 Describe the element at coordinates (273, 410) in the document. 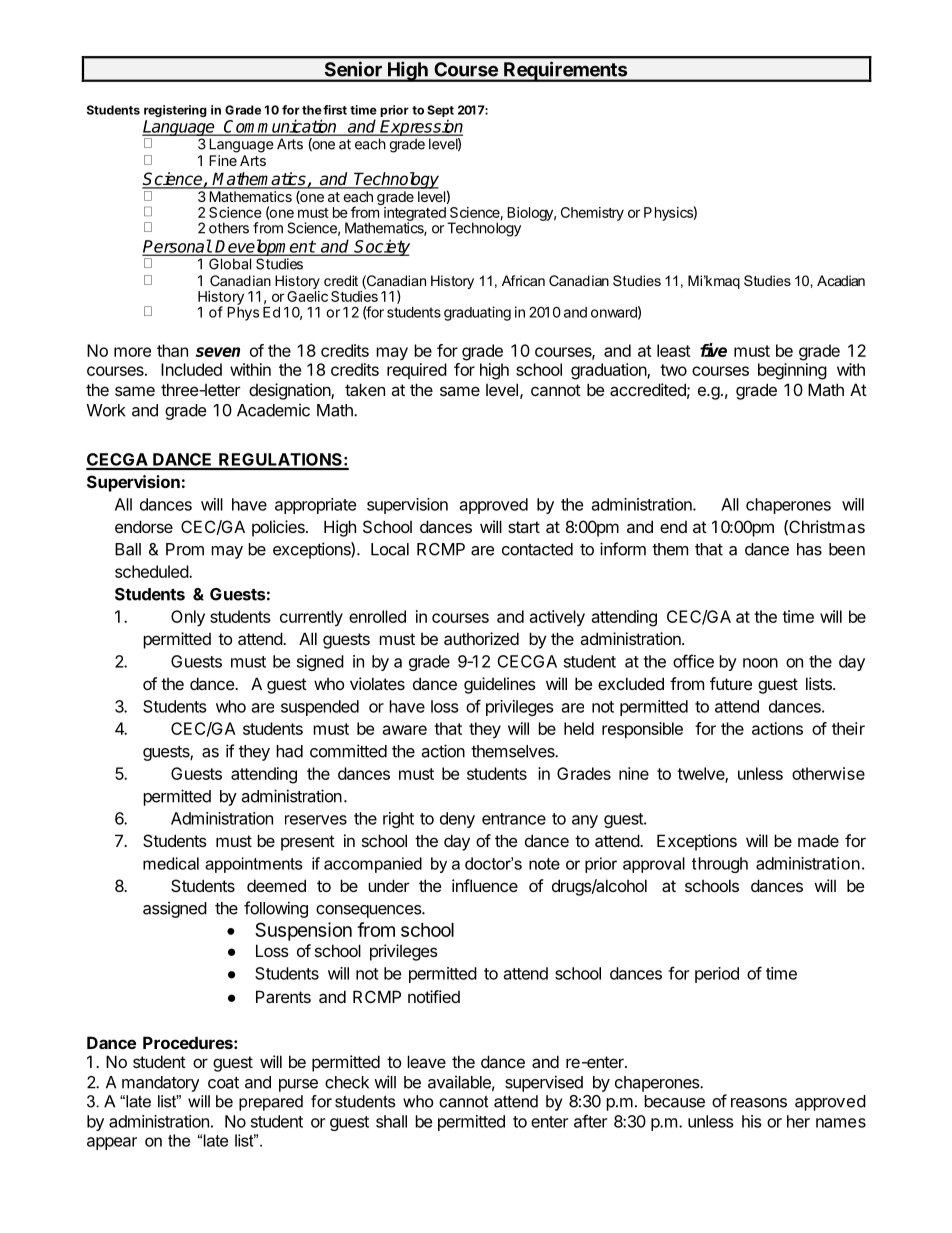

I see `Academic` at that location.
